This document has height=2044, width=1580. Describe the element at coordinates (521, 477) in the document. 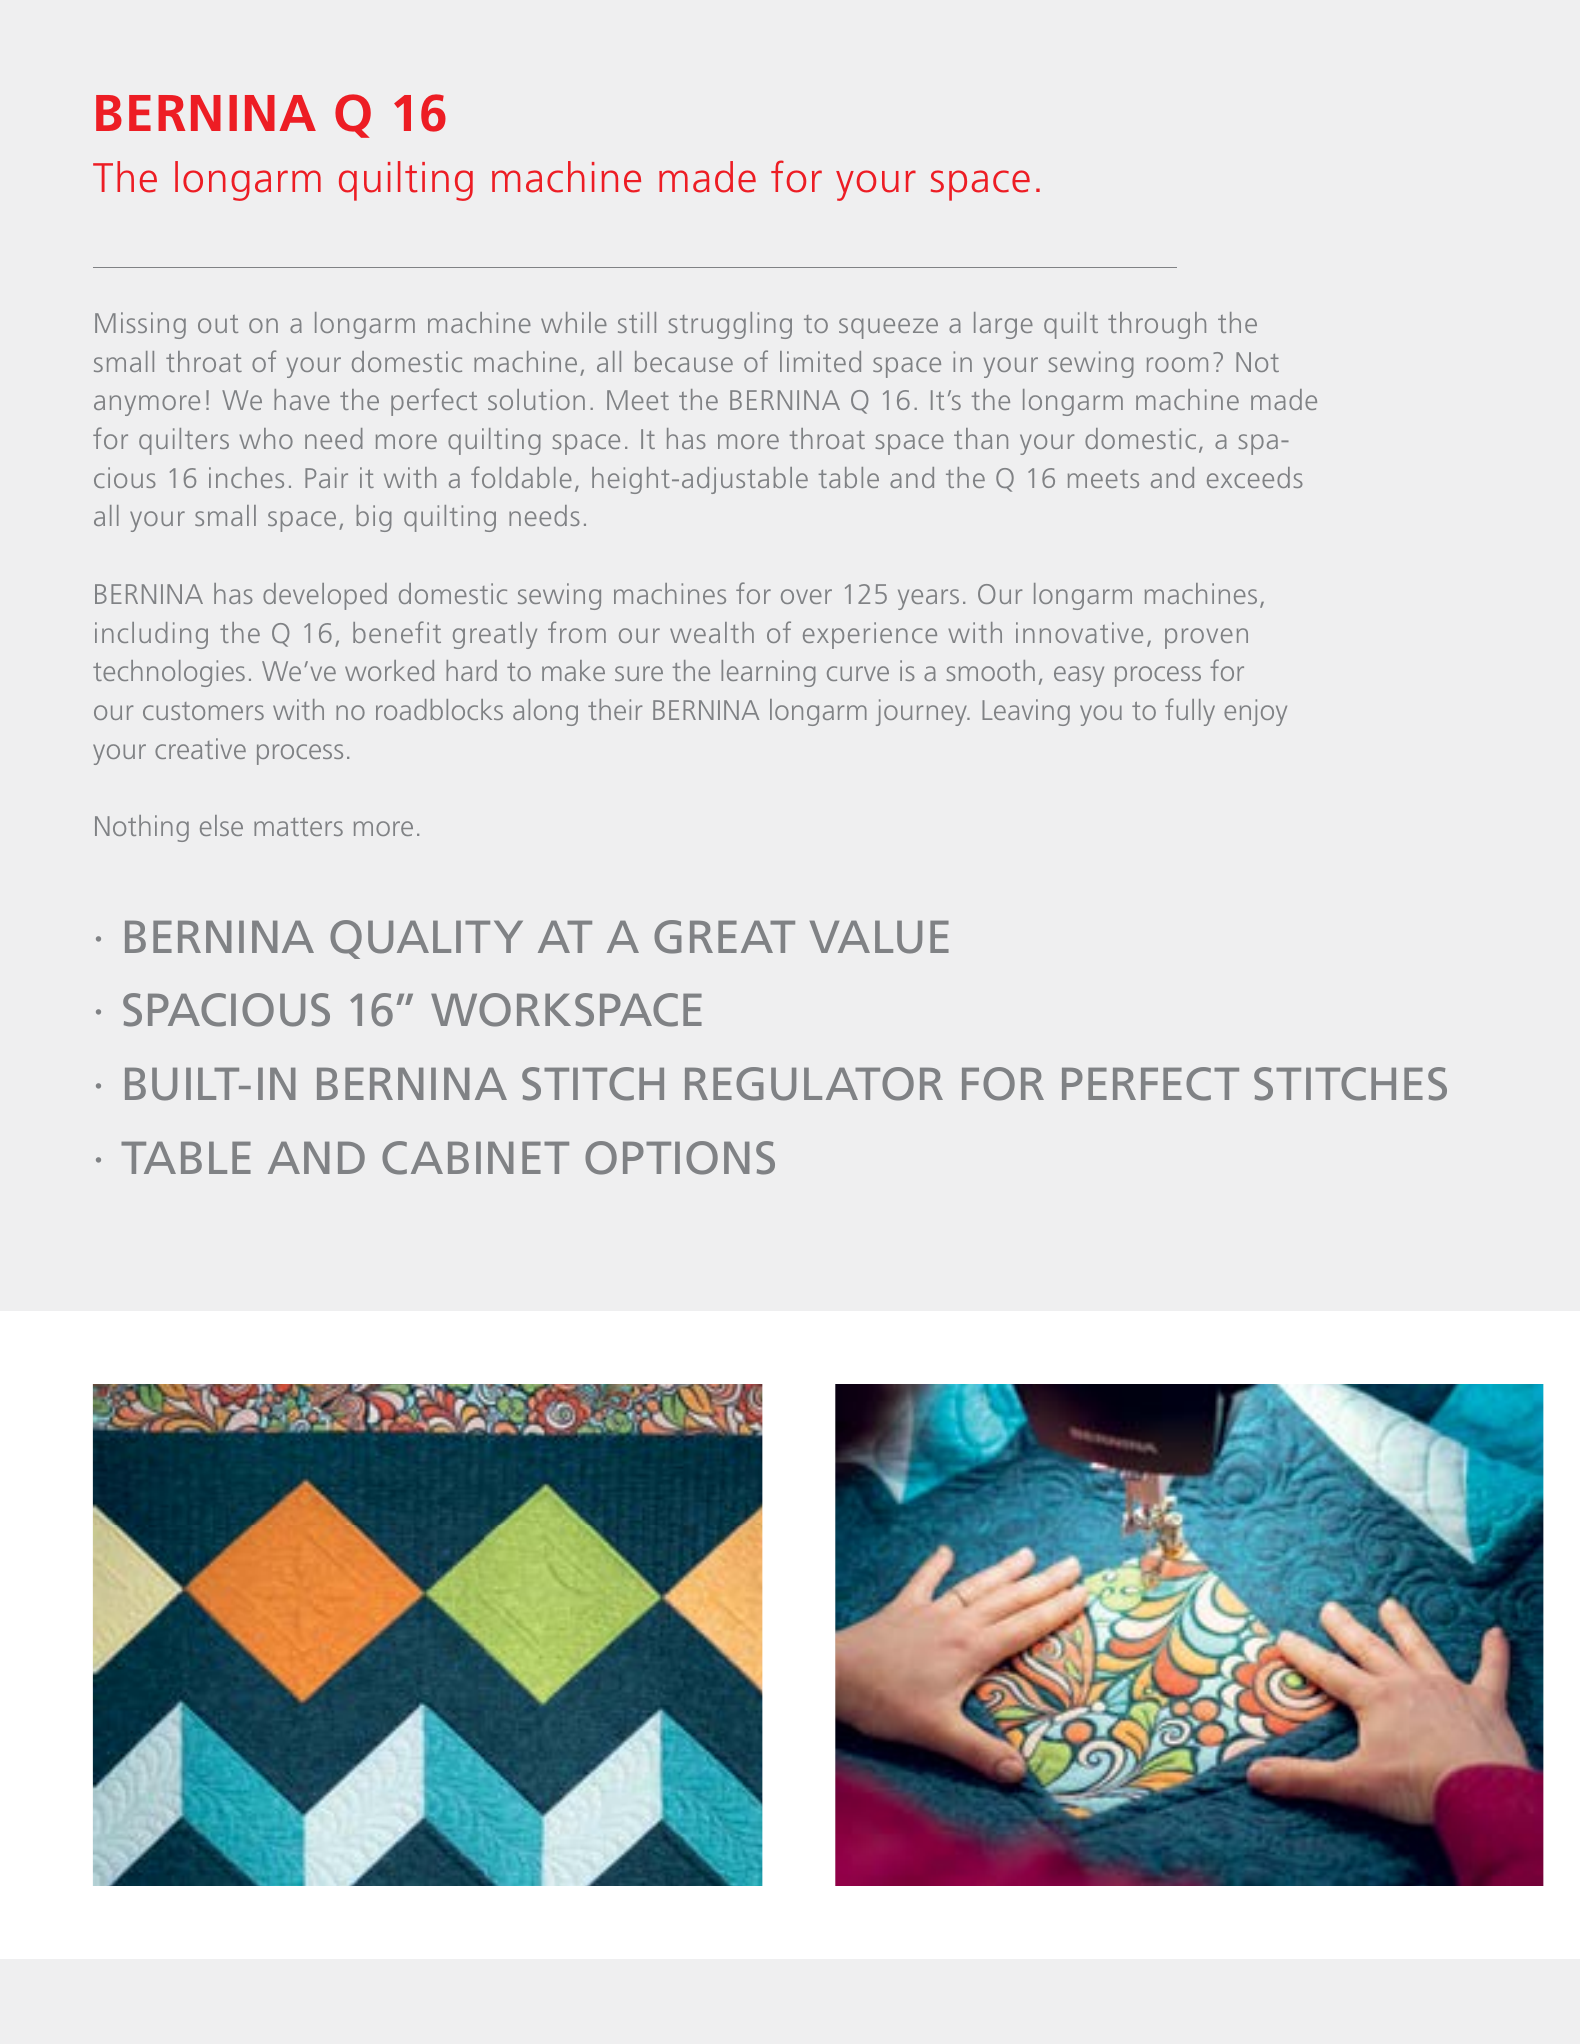

I see `foldable` at that location.
